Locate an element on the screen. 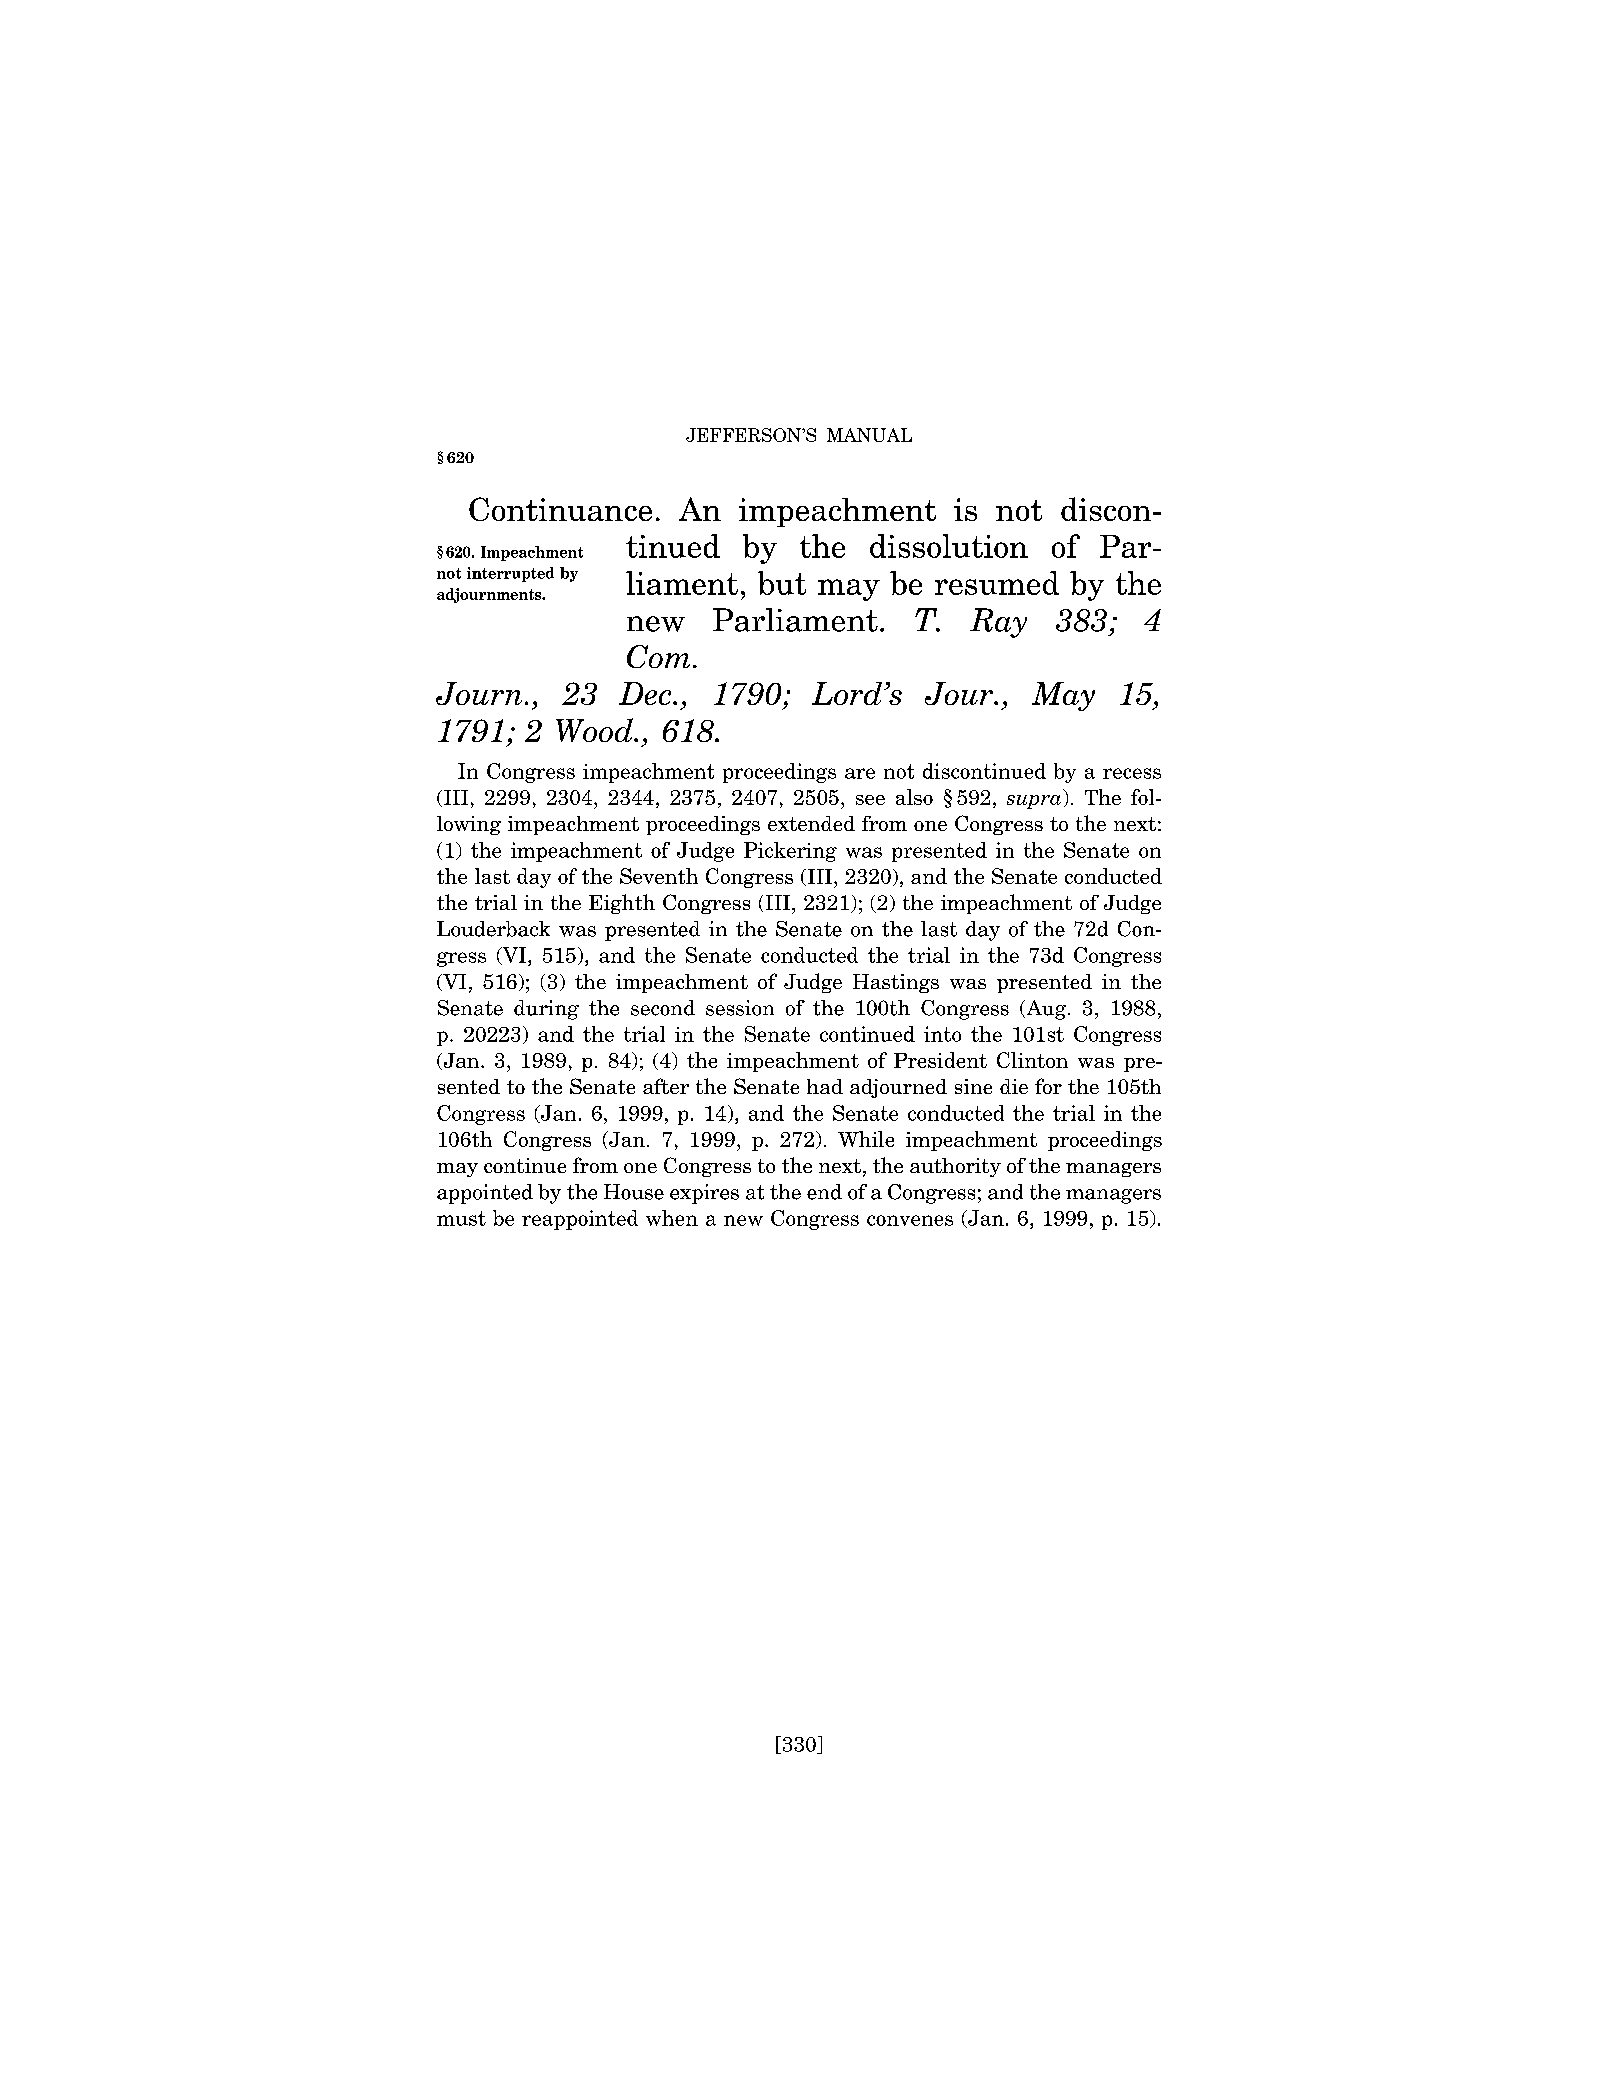 This screenshot has width=1609, height=2083. Aug is located at coordinates (1046, 1010).
